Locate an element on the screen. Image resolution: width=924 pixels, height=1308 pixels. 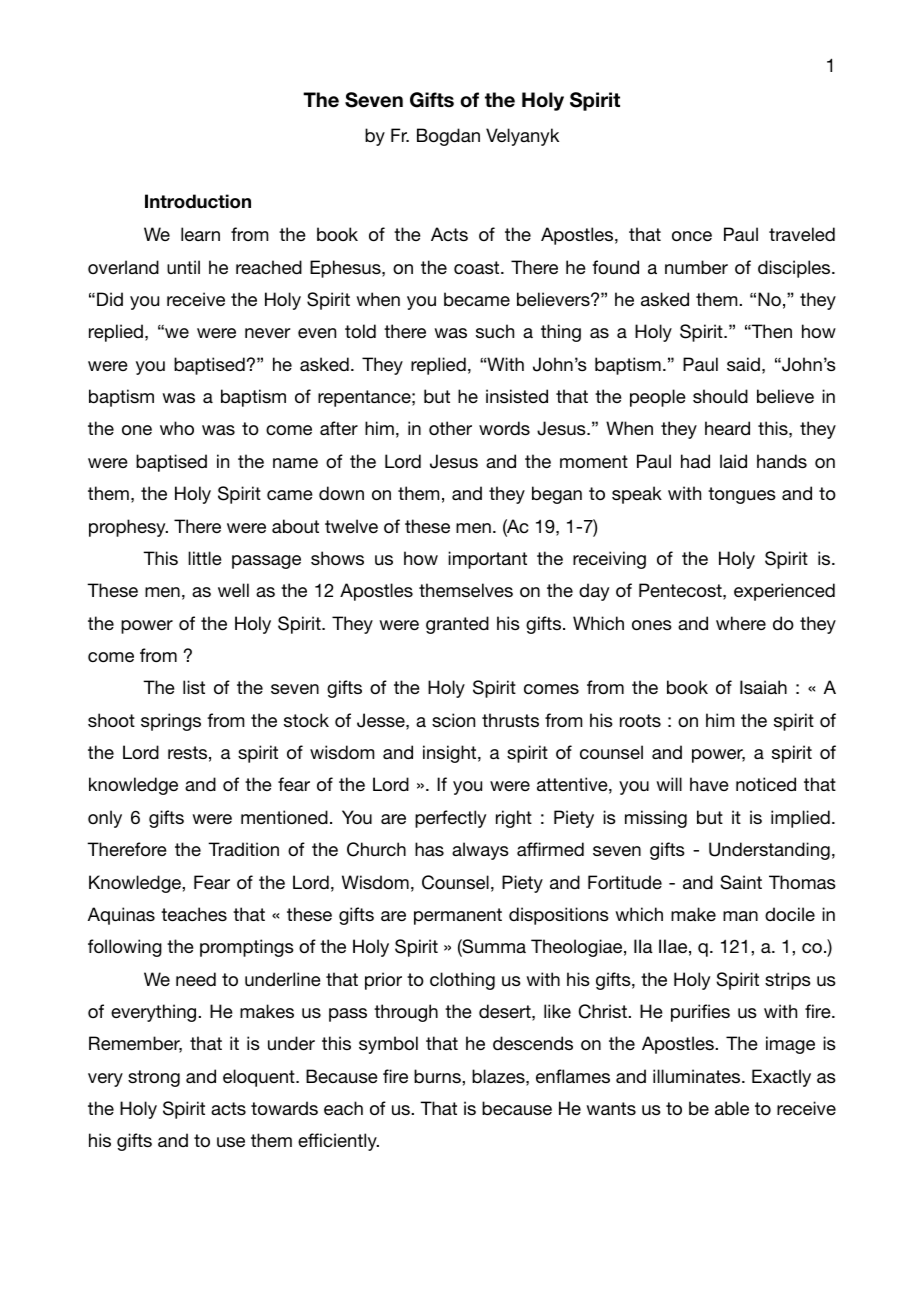
has is located at coordinates (429, 849).
